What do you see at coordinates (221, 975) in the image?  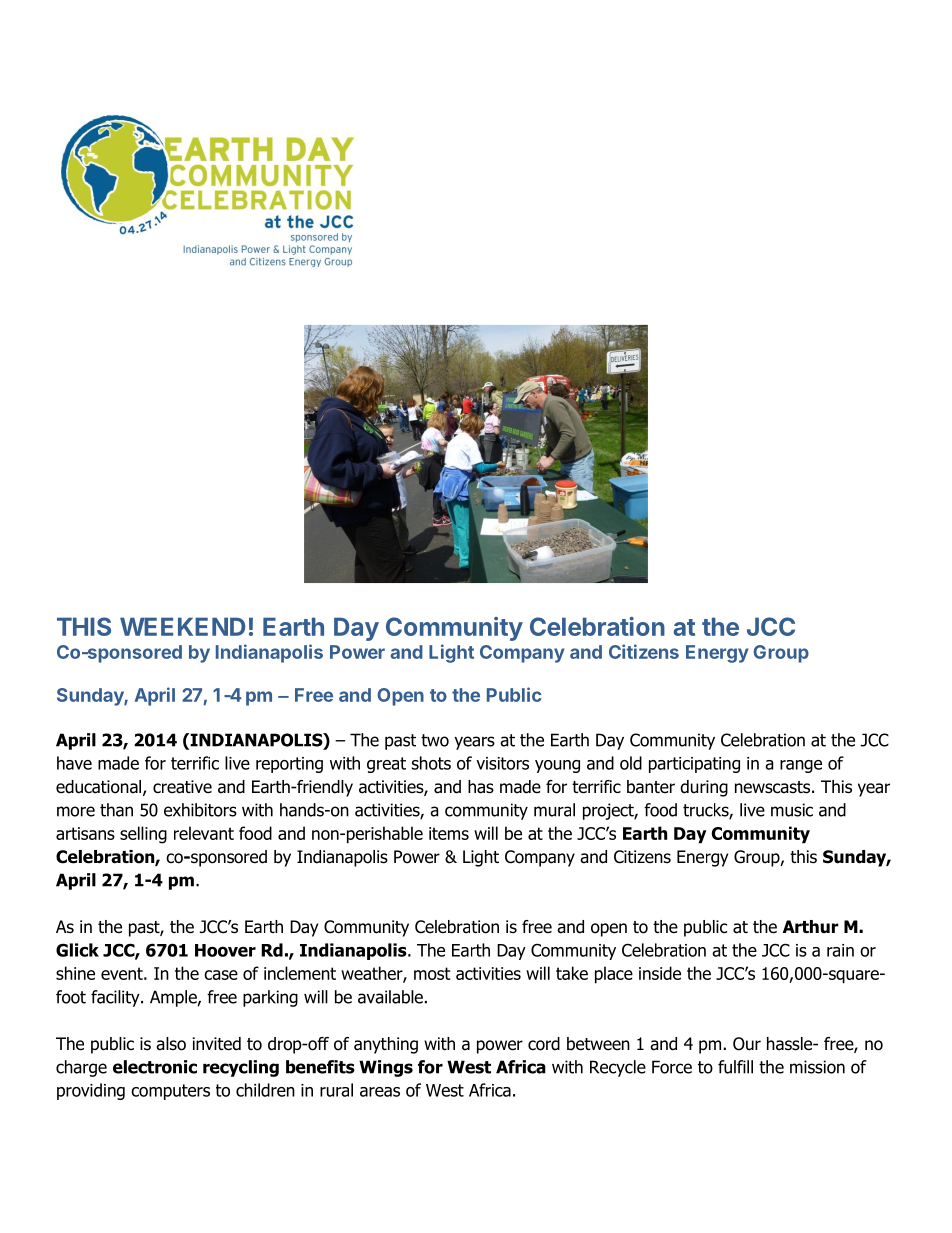 I see `case` at bounding box center [221, 975].
